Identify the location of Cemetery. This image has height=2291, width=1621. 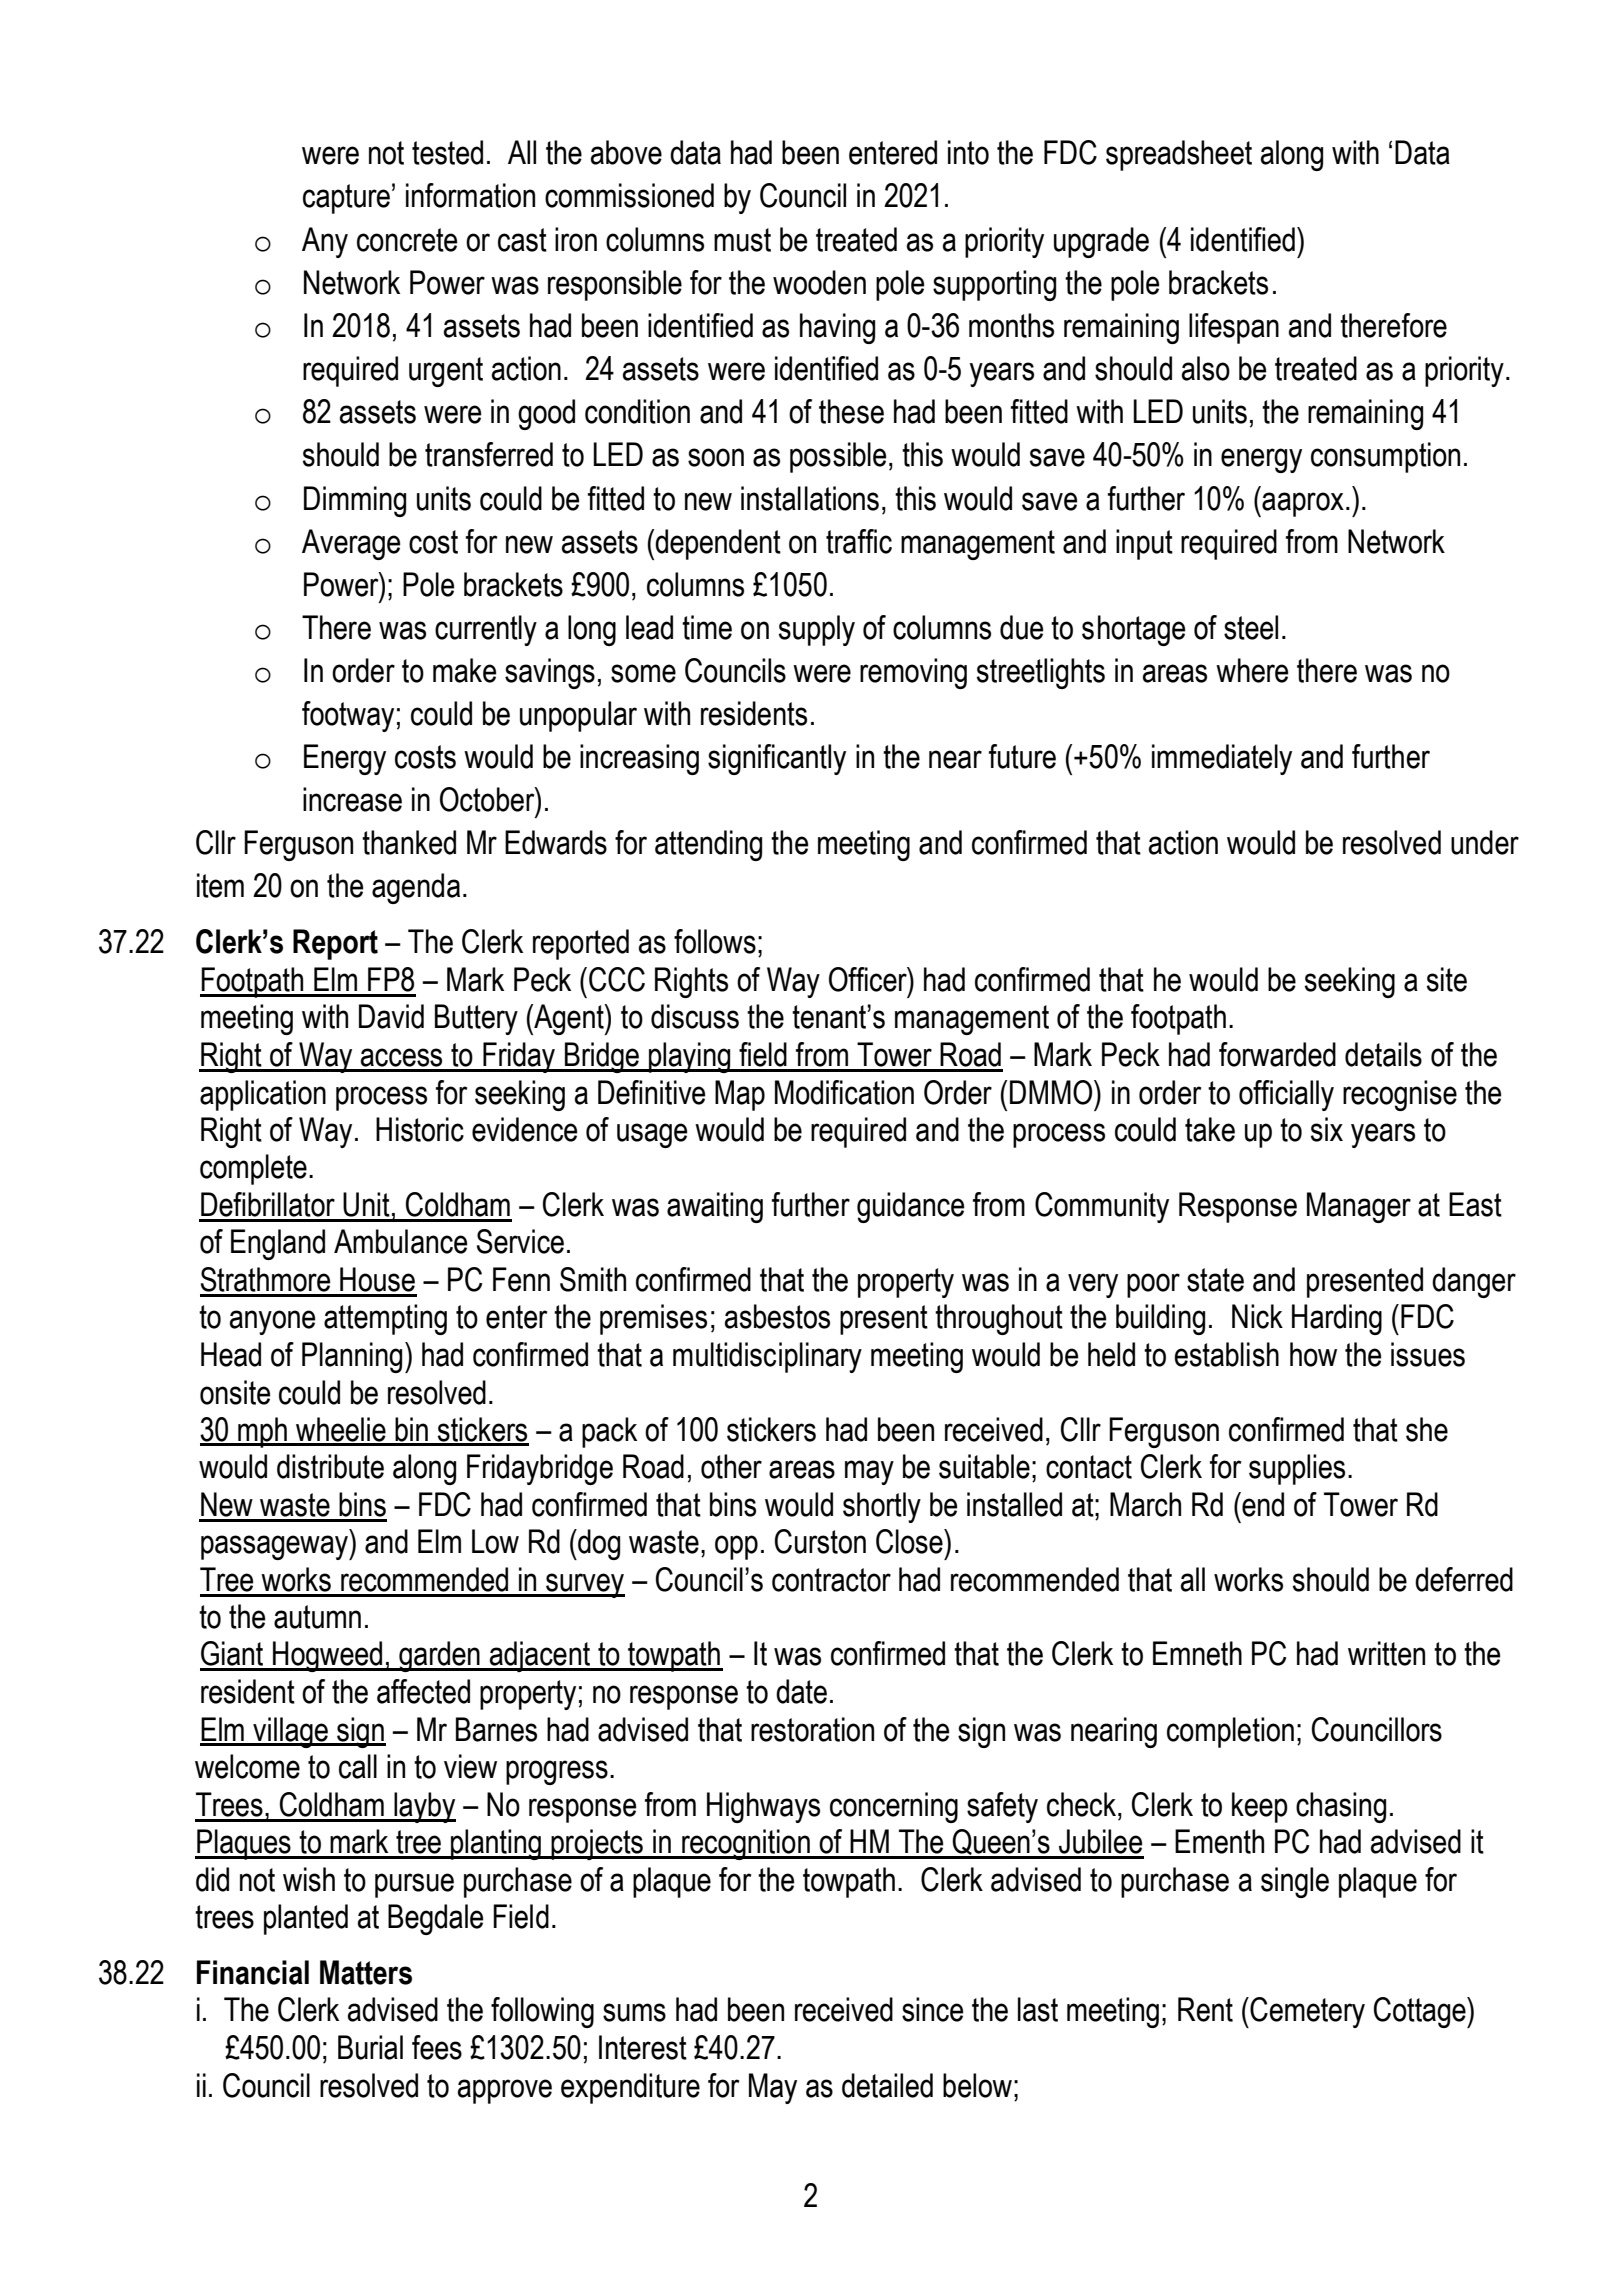
(1306, 2012).
